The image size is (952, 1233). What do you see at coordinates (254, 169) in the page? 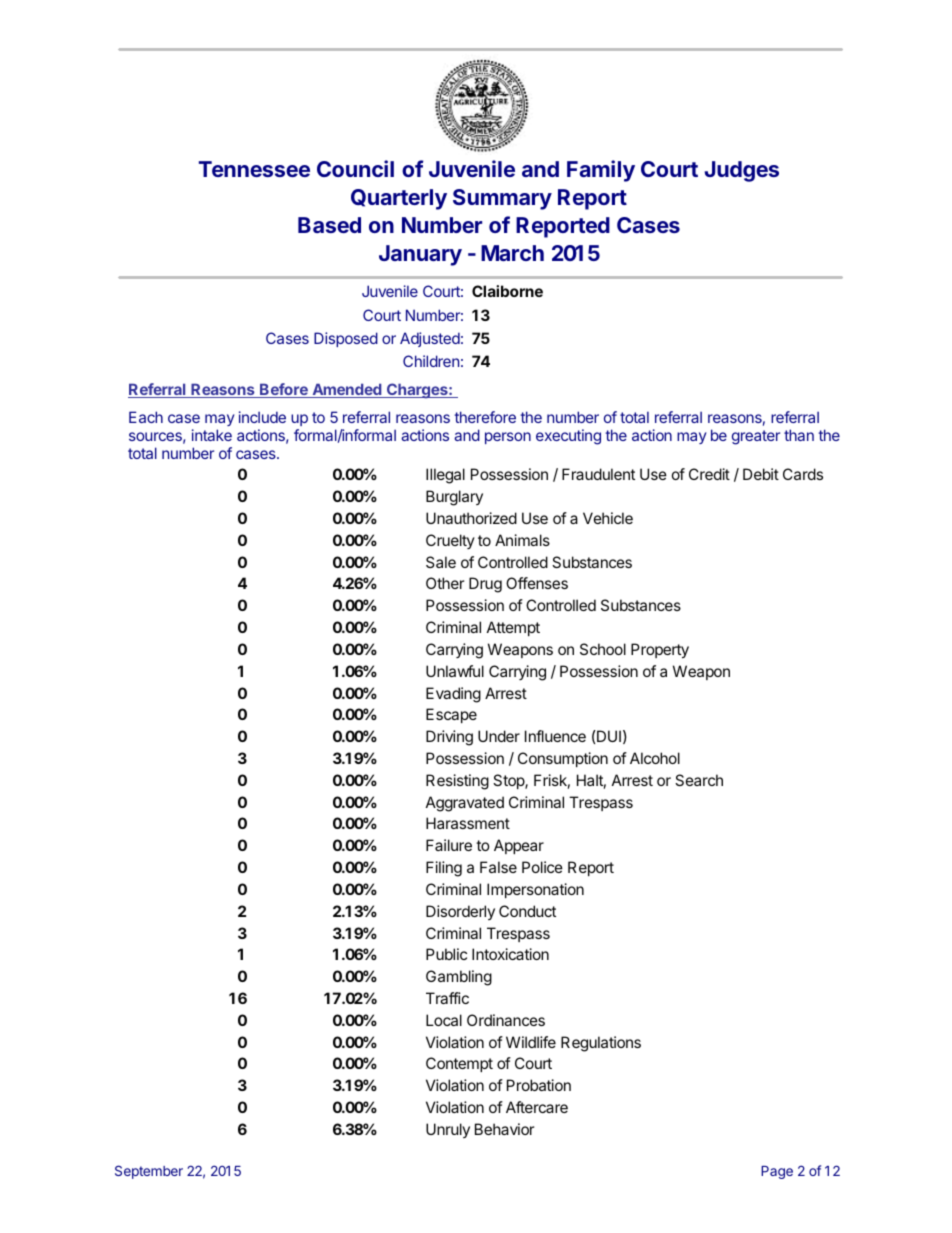
I see `Tennessee` at bounding box center [254, 169].
